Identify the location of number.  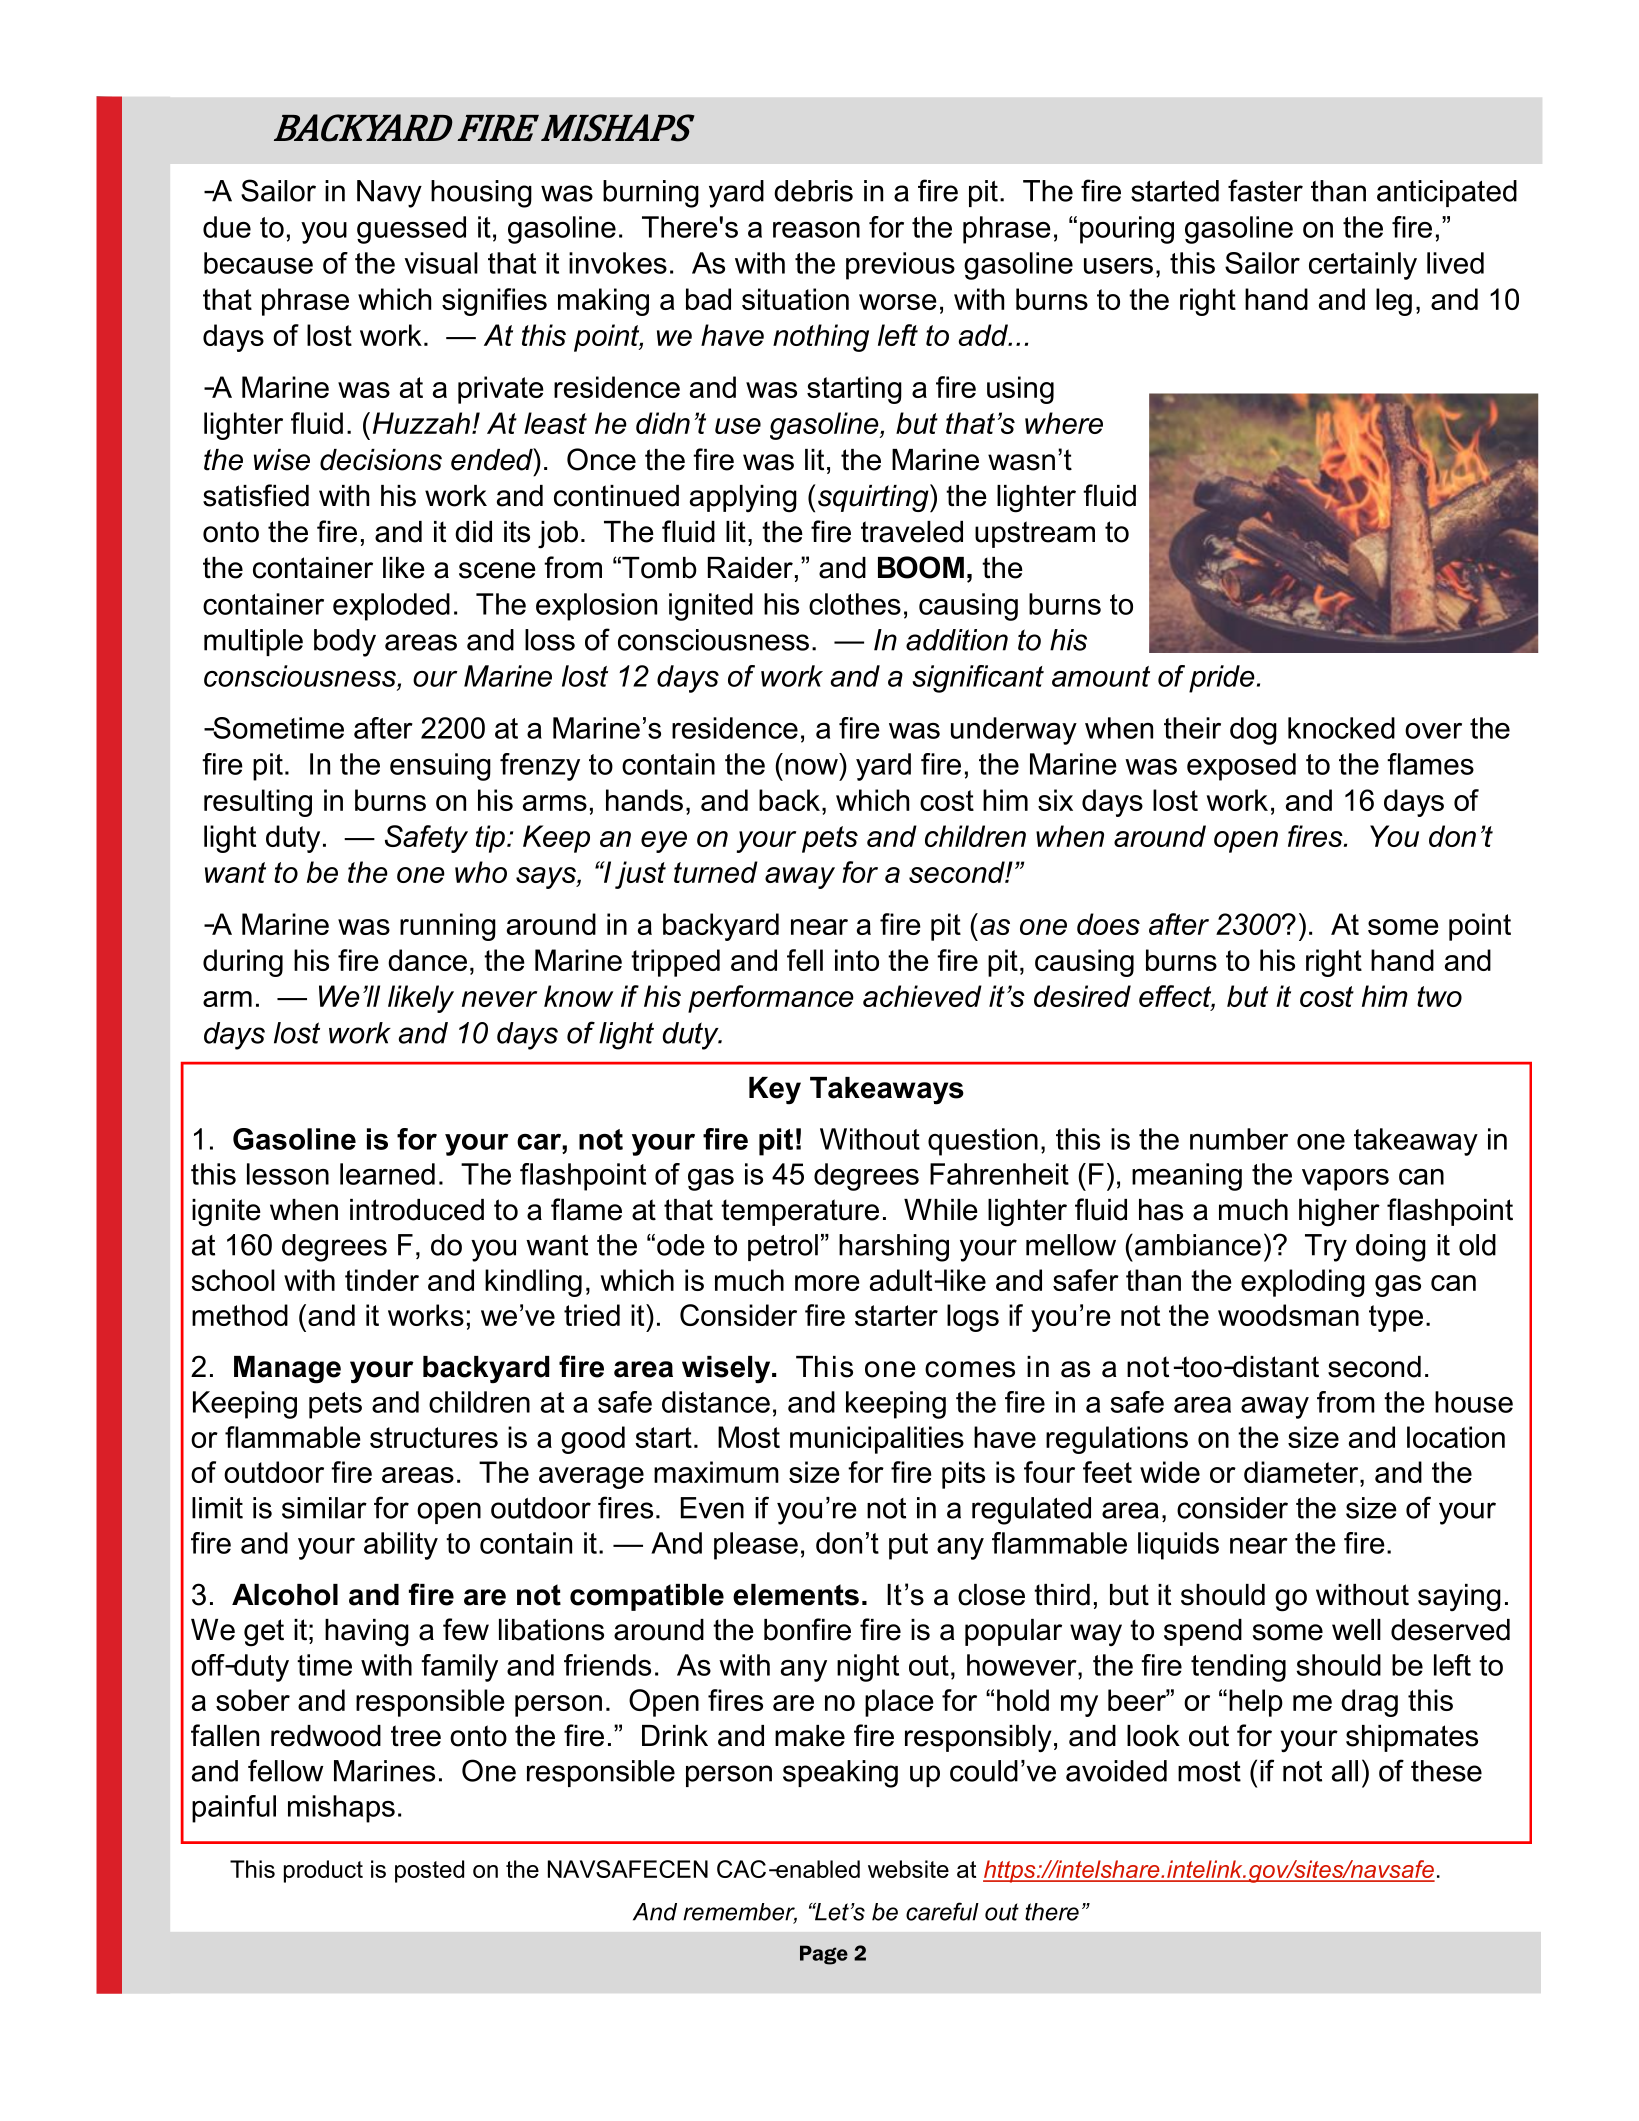
(1239, 1139).
